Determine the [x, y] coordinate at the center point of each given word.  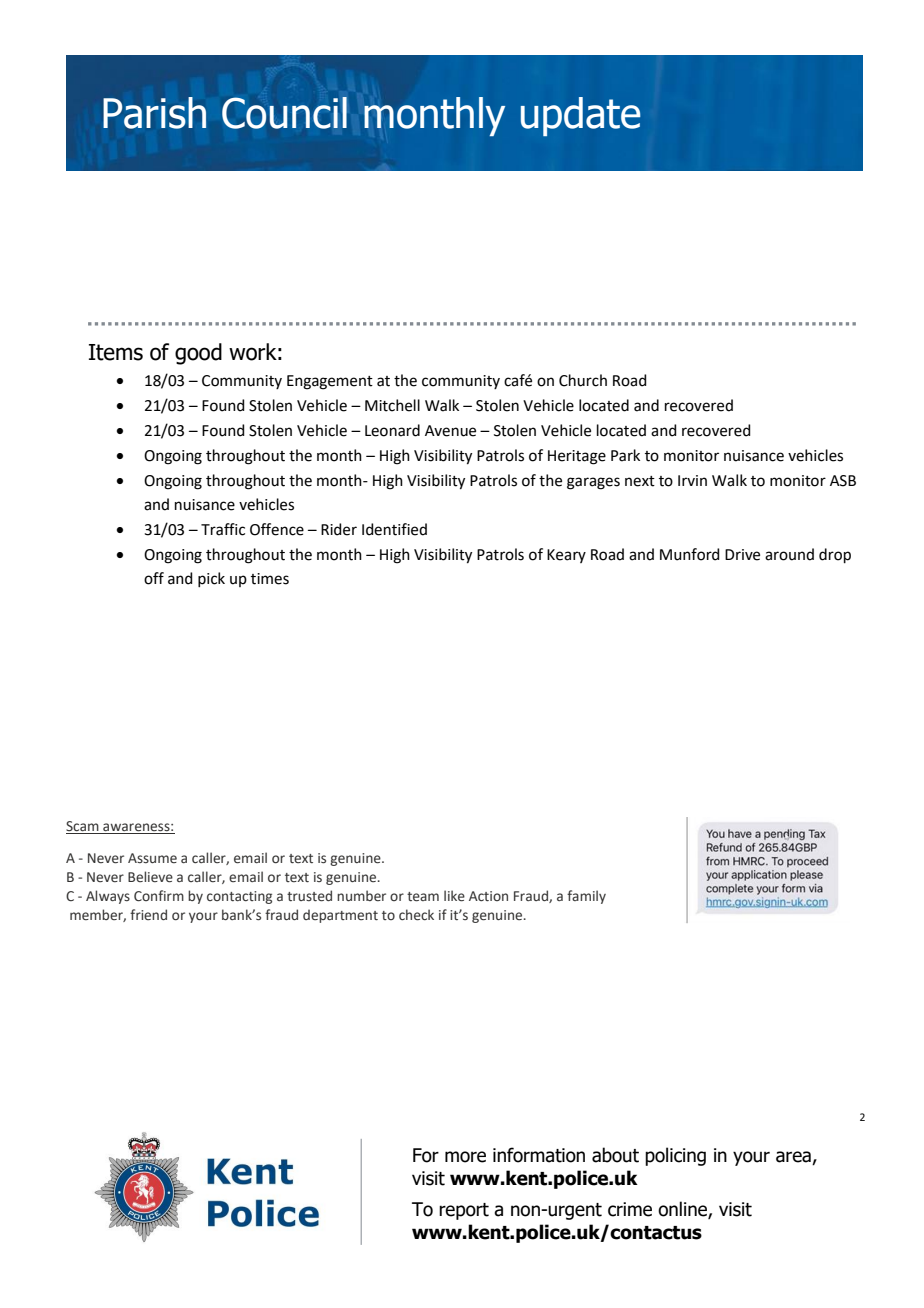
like [454, 896]
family [586, 897]
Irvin [692, 480]
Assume [152, 858]
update [580, 116]
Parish [154, 113]
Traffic [223, 529]
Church [583, 380]
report [464, 1211]
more [465, 1157]
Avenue [450, 431]
